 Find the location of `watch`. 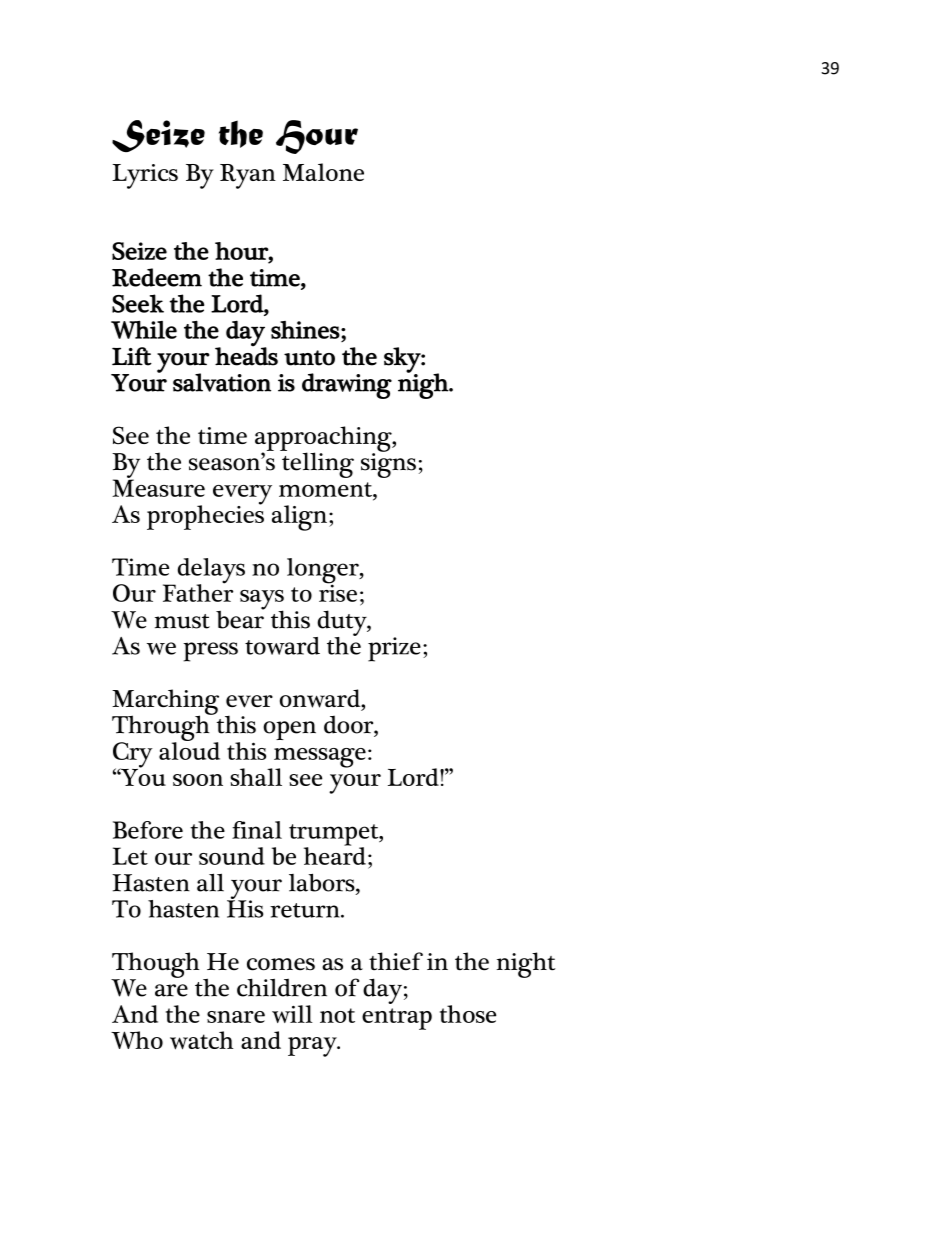

watch is located at coordinates (201, 1040).
